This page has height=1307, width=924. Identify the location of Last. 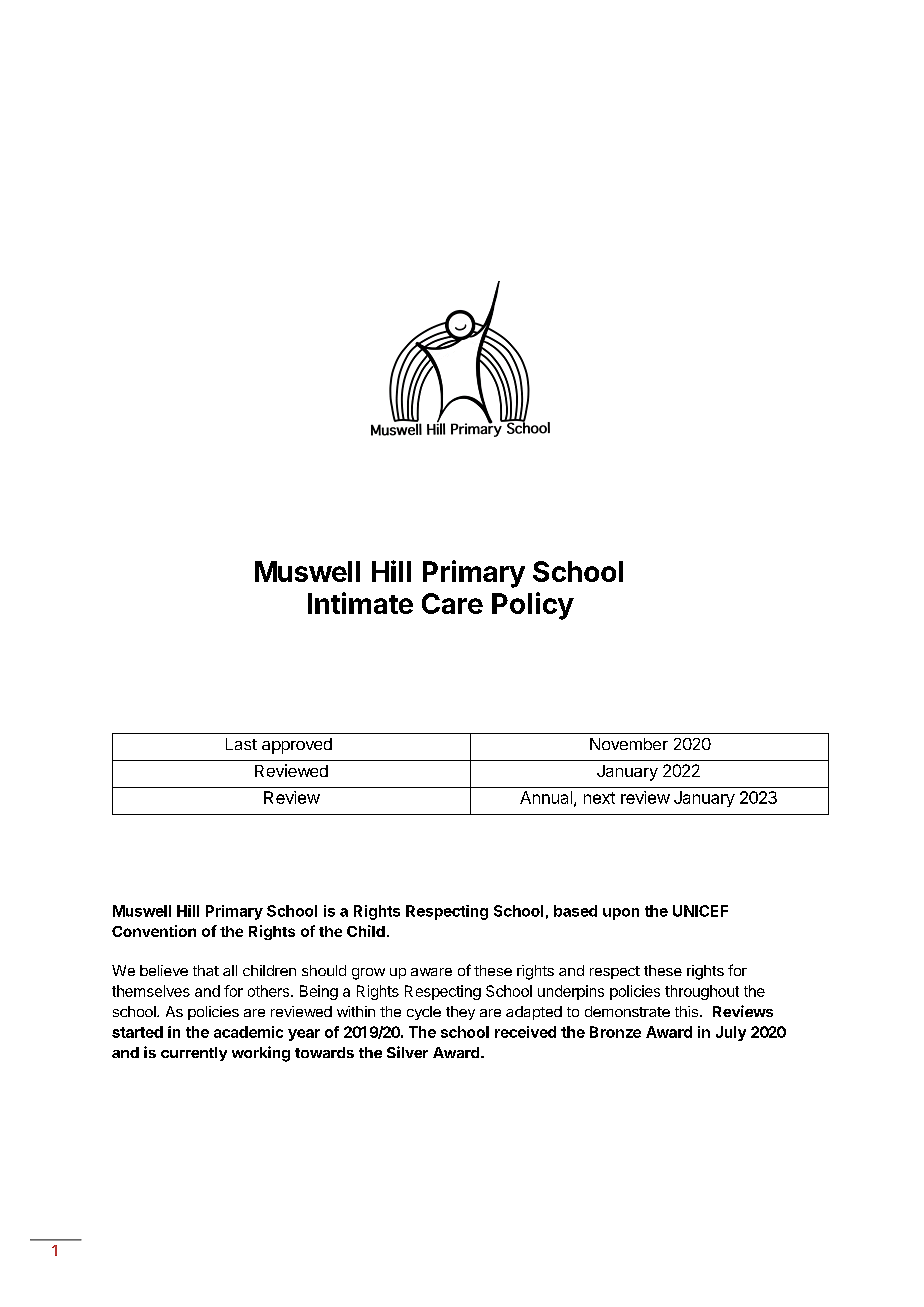
(241, 744).
